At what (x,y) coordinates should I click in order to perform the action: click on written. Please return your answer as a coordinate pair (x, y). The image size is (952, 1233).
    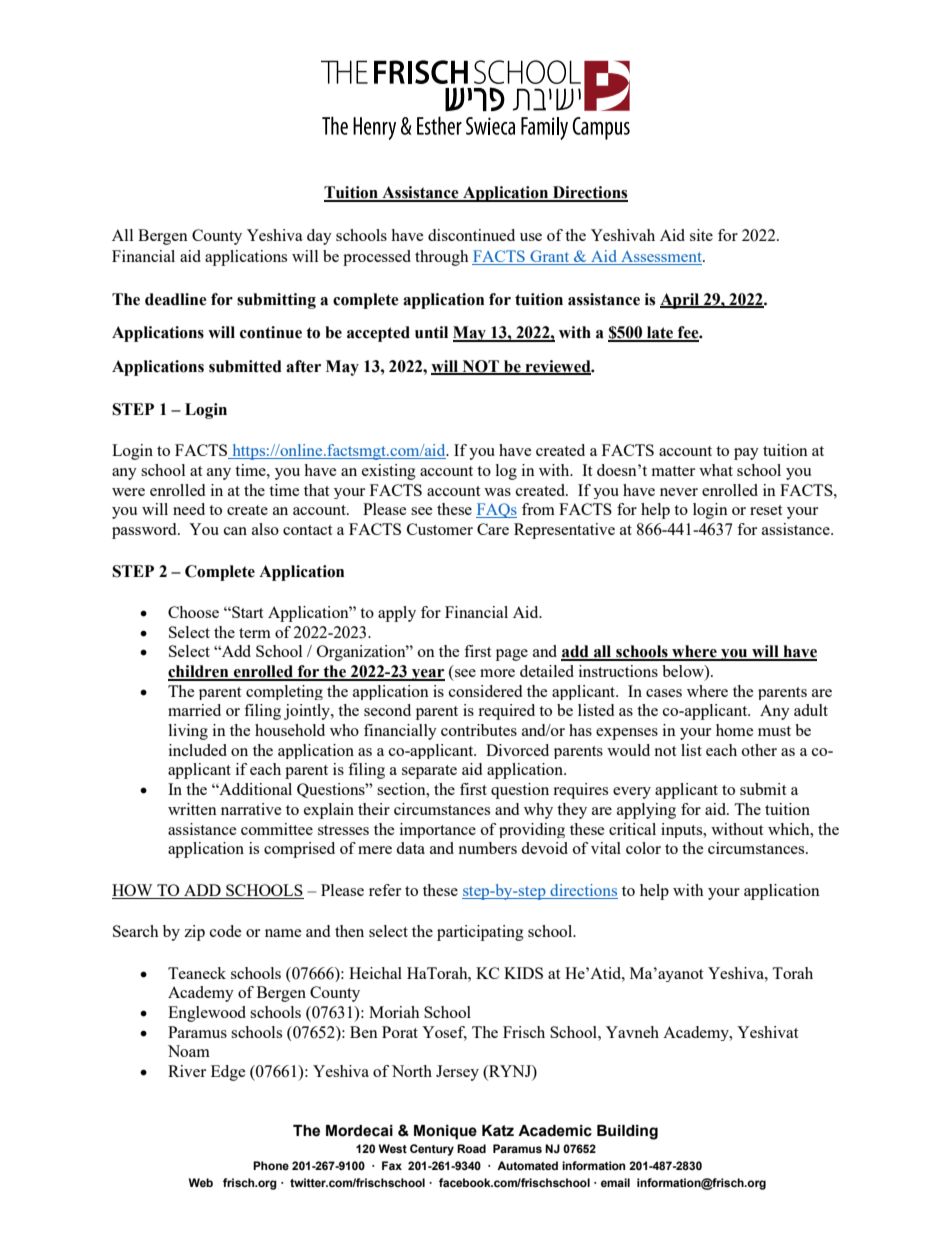
    Looking at the image, I should click on (192, 809).
